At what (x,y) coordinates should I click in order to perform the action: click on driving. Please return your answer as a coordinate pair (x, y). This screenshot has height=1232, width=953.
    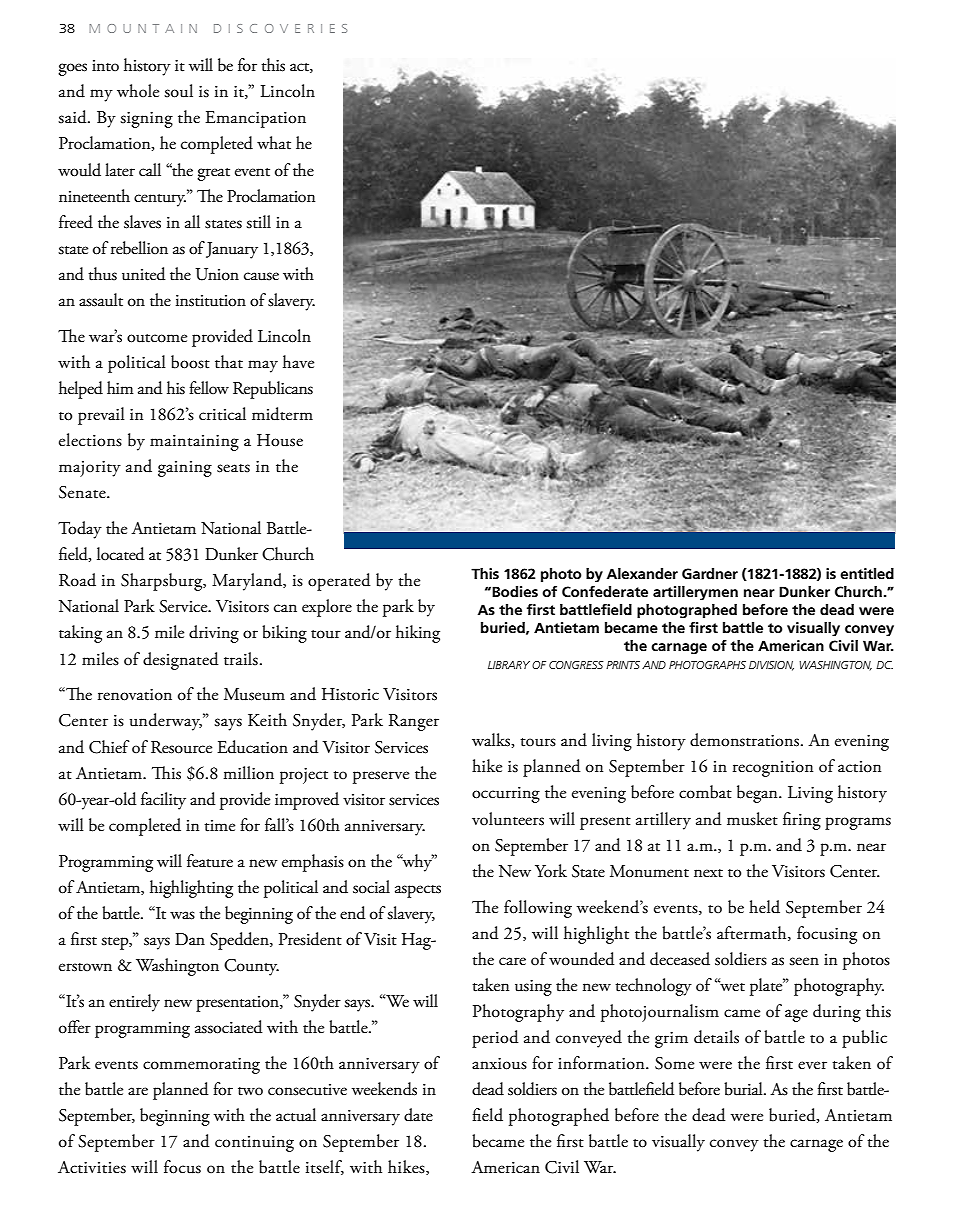
    Looking at the image, I should click on (214, 634).
